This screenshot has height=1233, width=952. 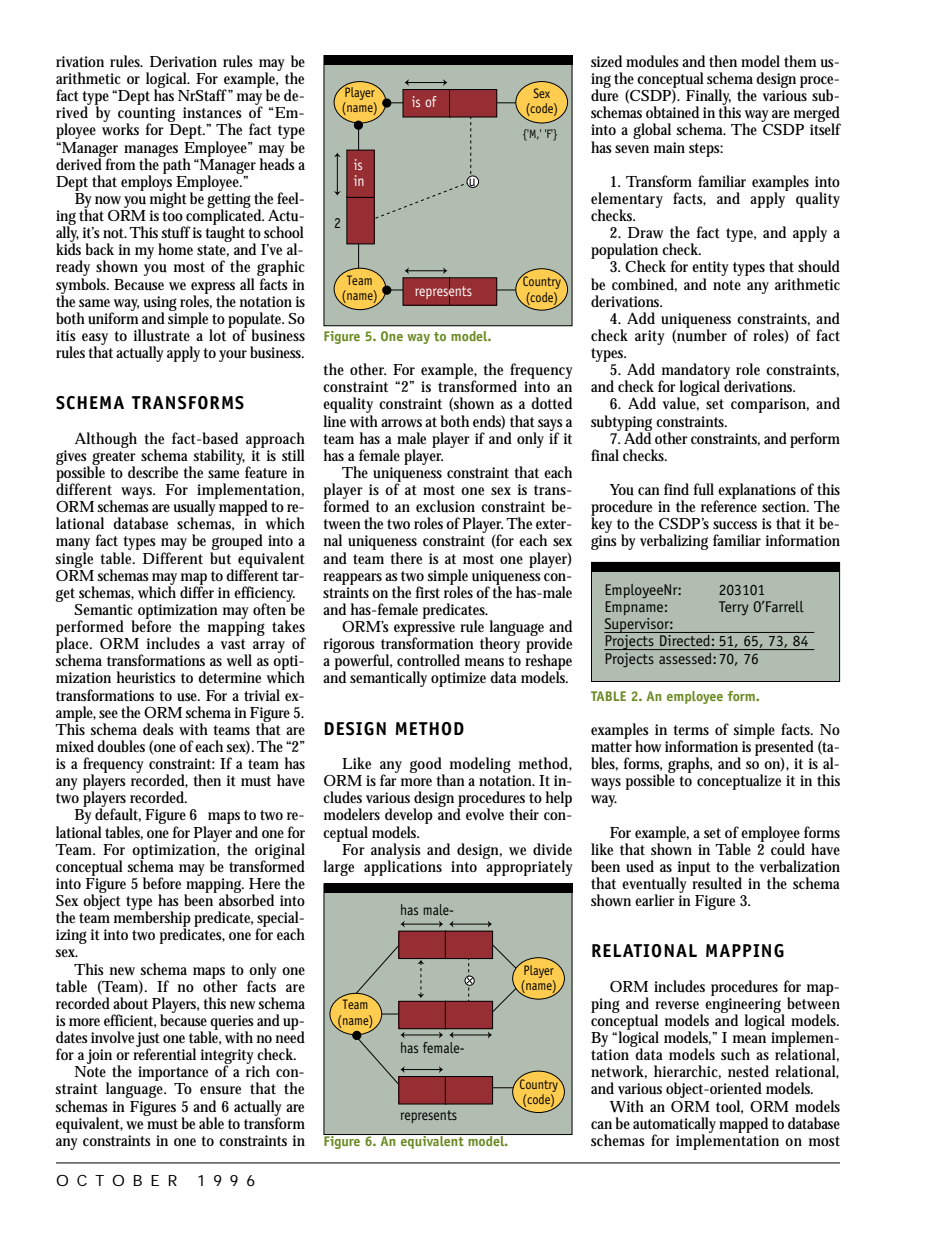 I want to click on default, so click(x=118, y=814).
